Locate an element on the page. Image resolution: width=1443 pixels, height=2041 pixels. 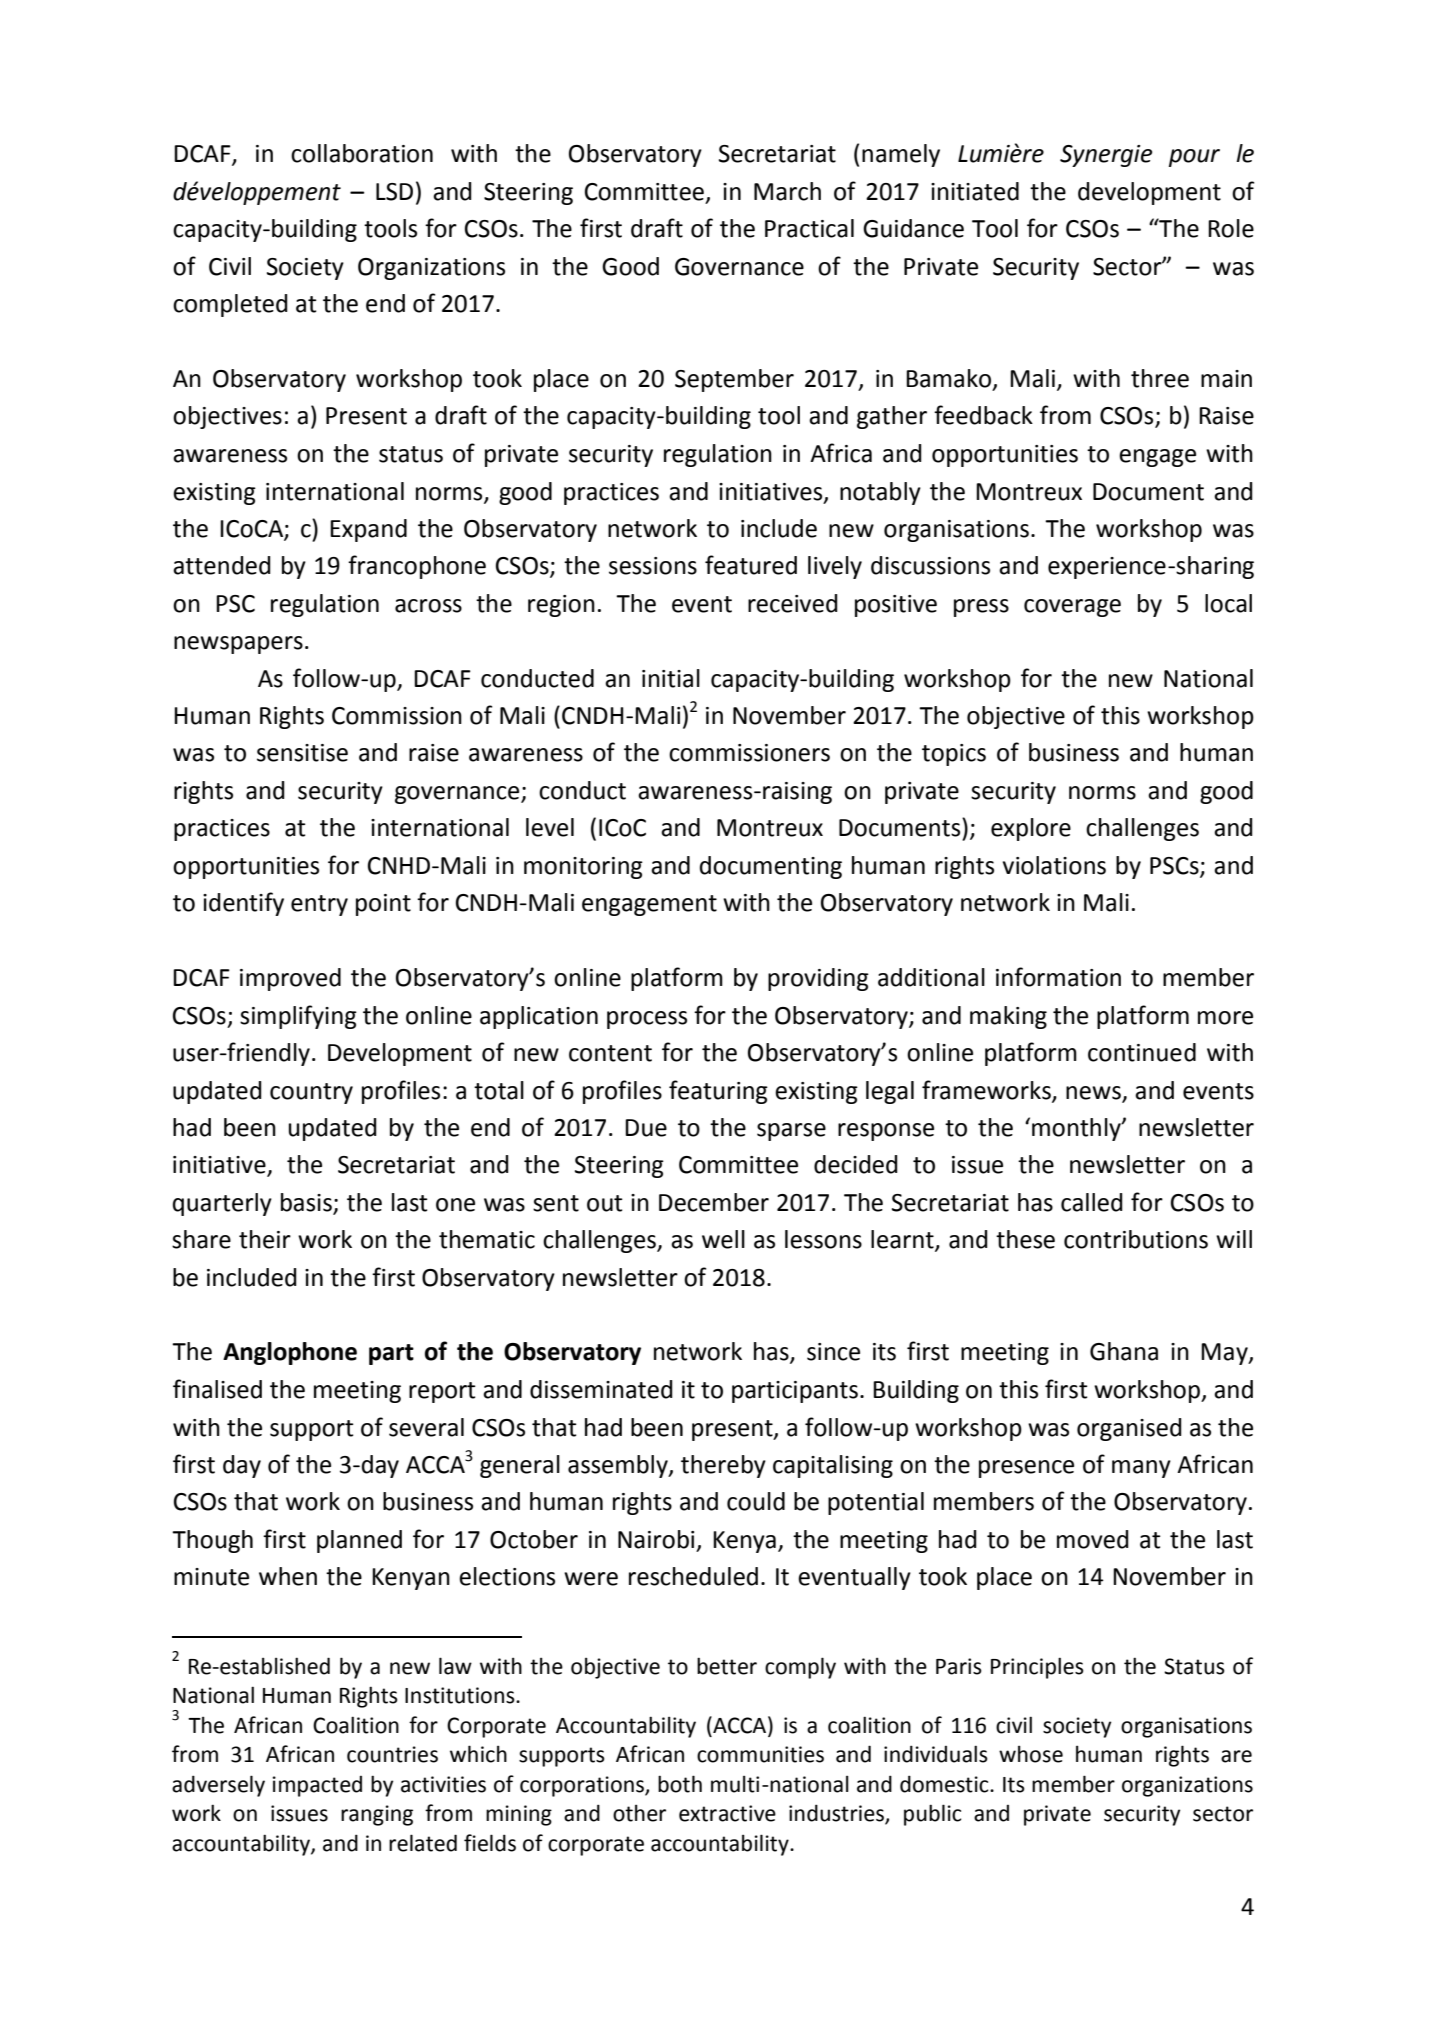
LSD is located at coordinates (394, 192).
